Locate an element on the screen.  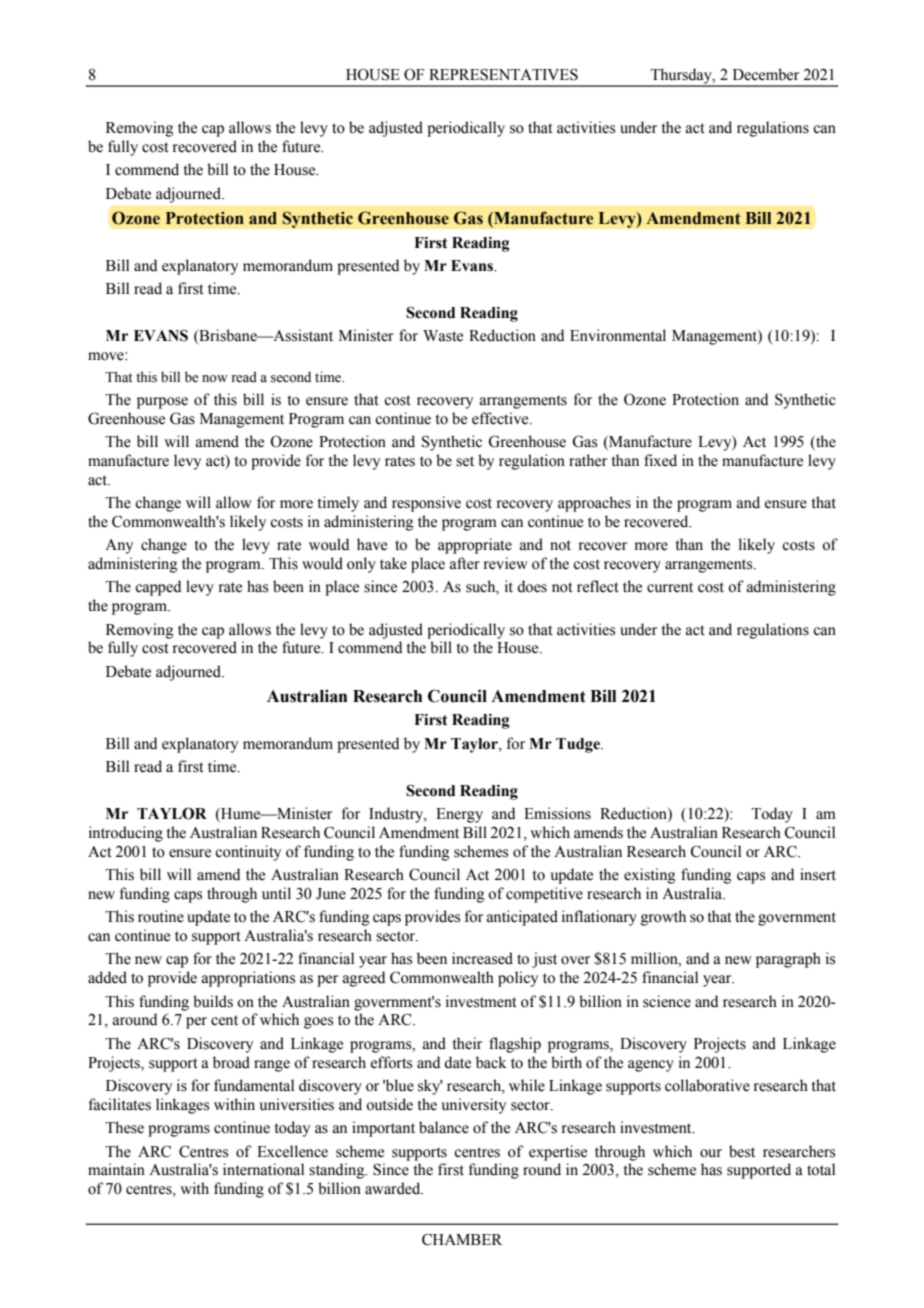
CHAMBER is located at coordinates (462, 1239).
